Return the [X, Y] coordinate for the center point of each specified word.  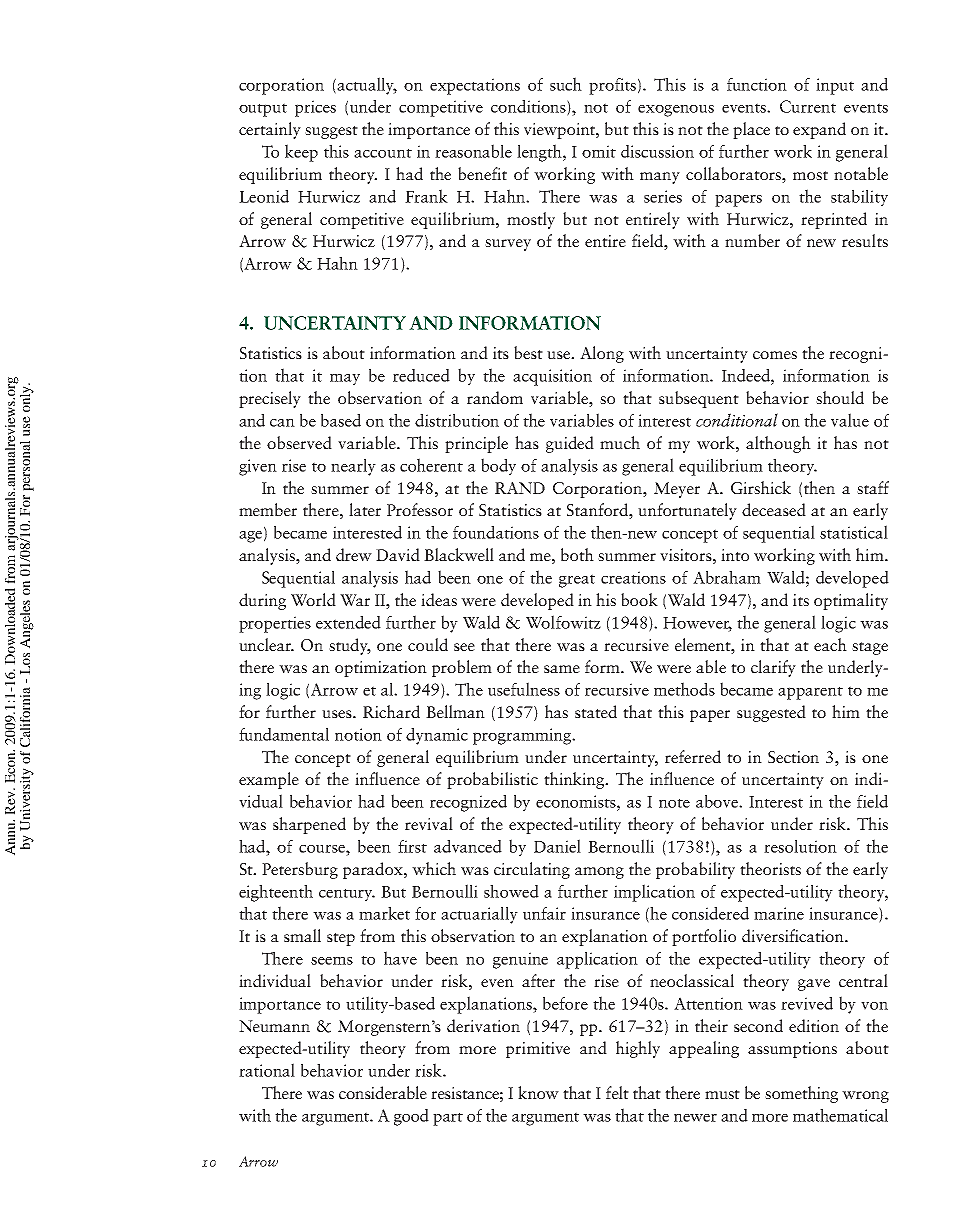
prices [315, 108]
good [411, 1117]
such [566, 84]
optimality [851, 601]
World [313, 599]
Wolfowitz [563, 622]
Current [808, 106]
